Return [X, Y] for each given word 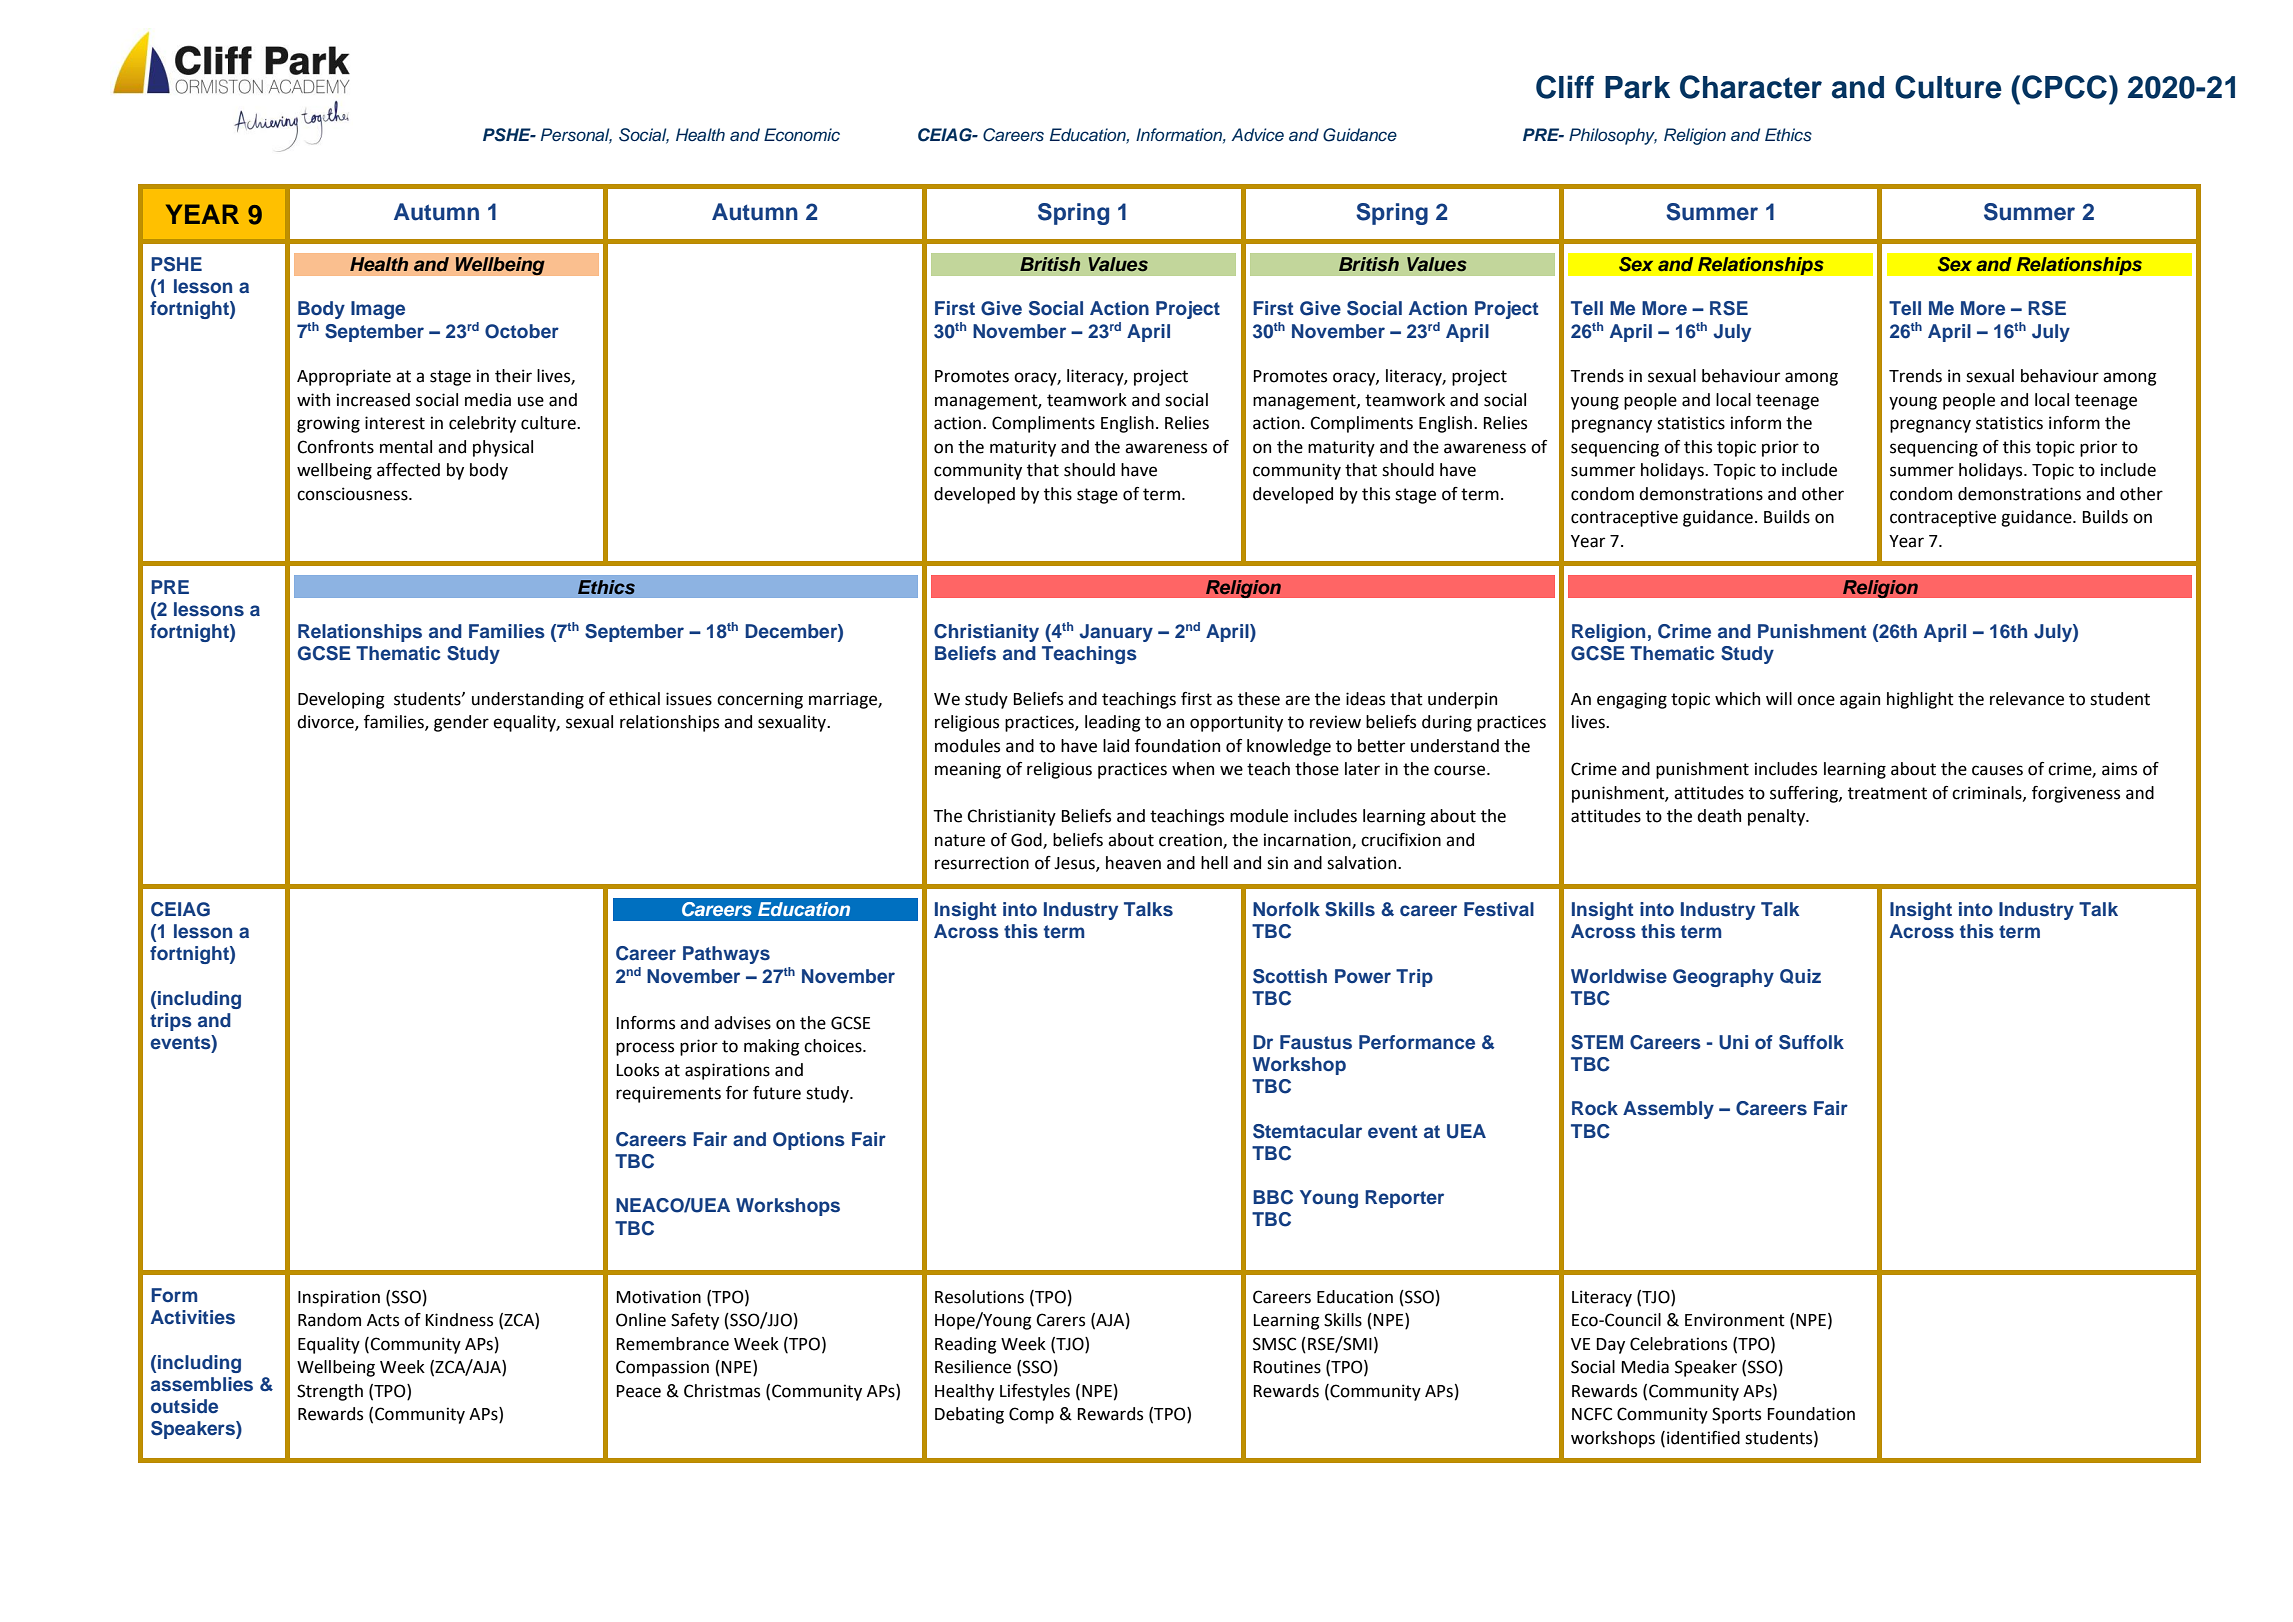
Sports [1736, 1415]
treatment [1887, 793]
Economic [802, 135]
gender [461, 723]
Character [1751, 87]
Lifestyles [1035, 1392]
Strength [330, 1392]
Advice [1257, 134]
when [1193, 769]
